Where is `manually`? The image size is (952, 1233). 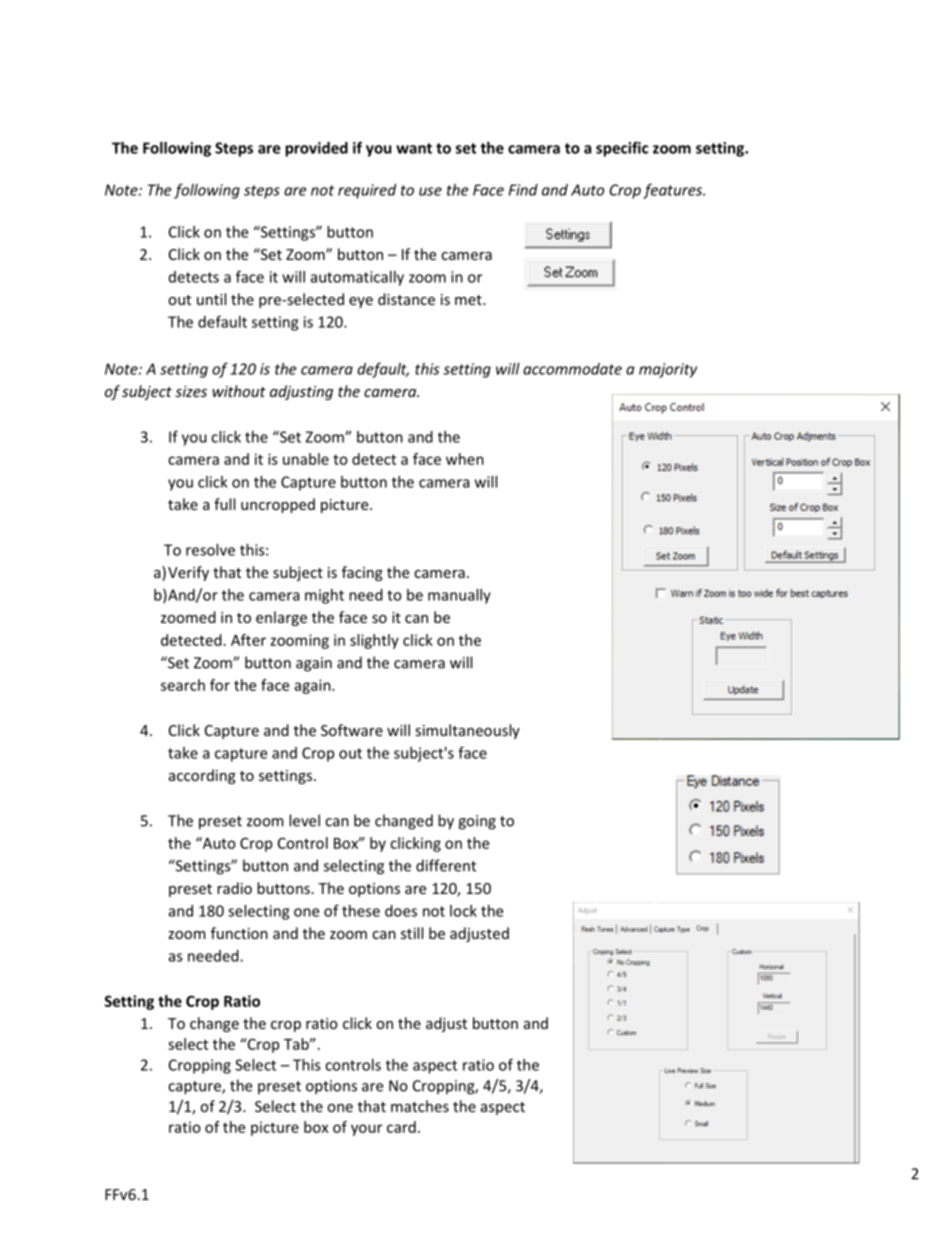 manually is located at coordinates (459, 596).
